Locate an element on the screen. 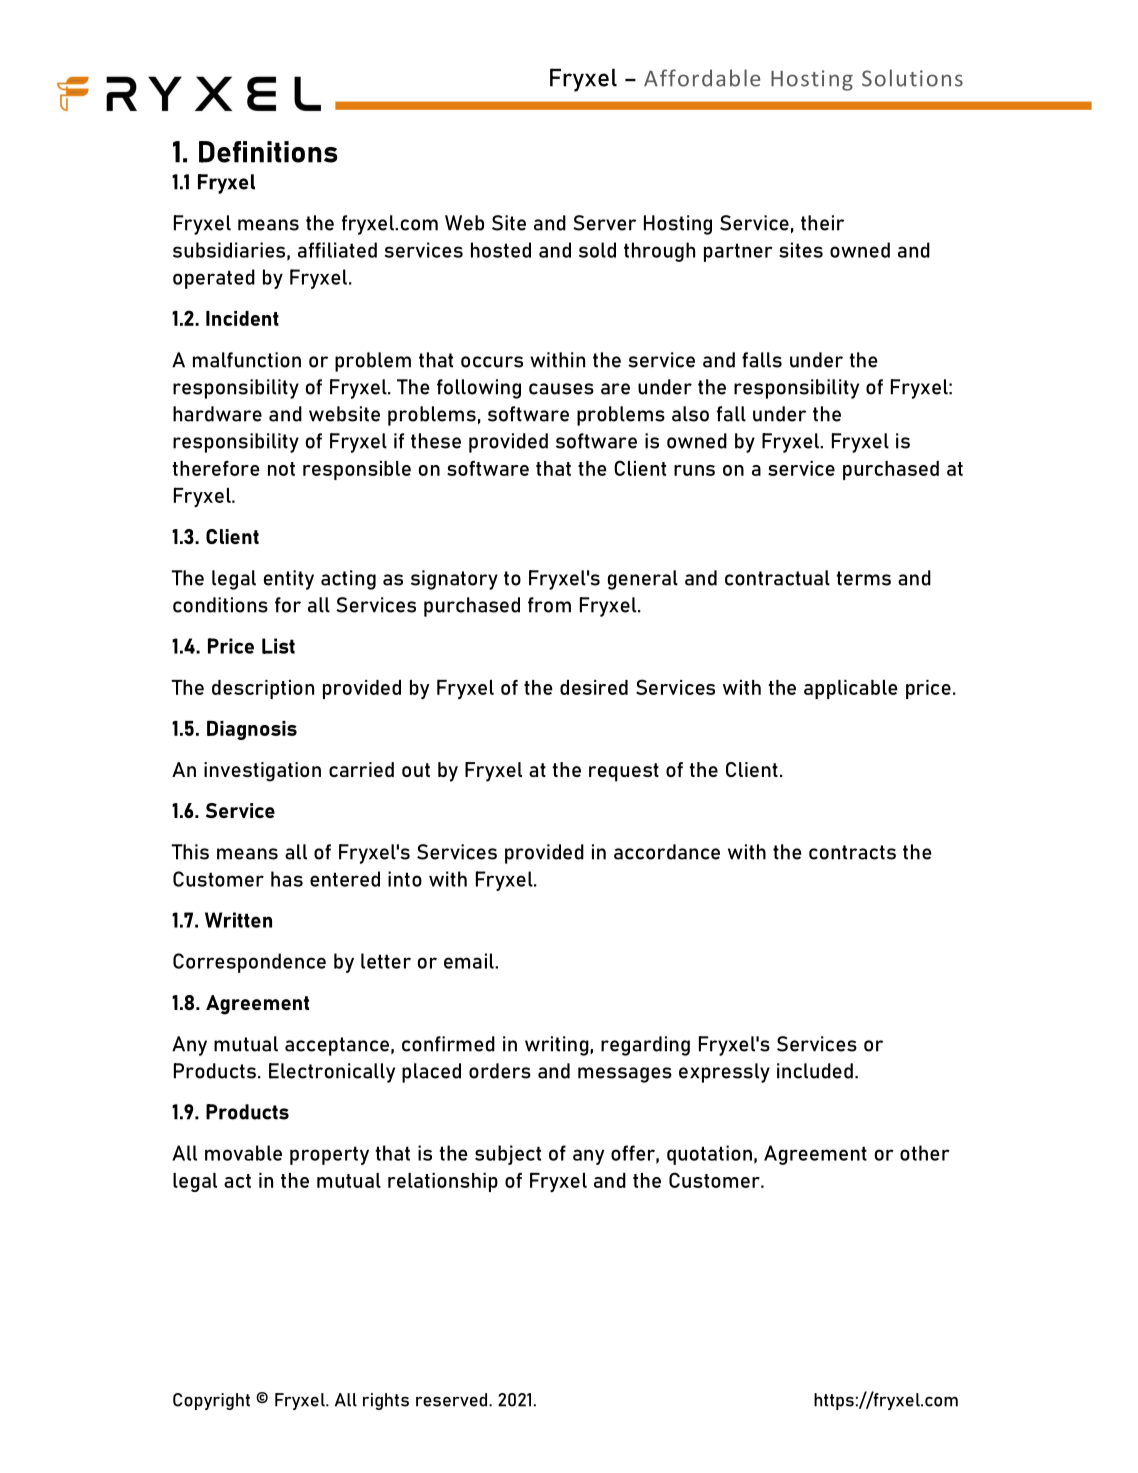 The width and height of the screenshot is (1138, 1473). entity is located at coordinates (289, 580).
